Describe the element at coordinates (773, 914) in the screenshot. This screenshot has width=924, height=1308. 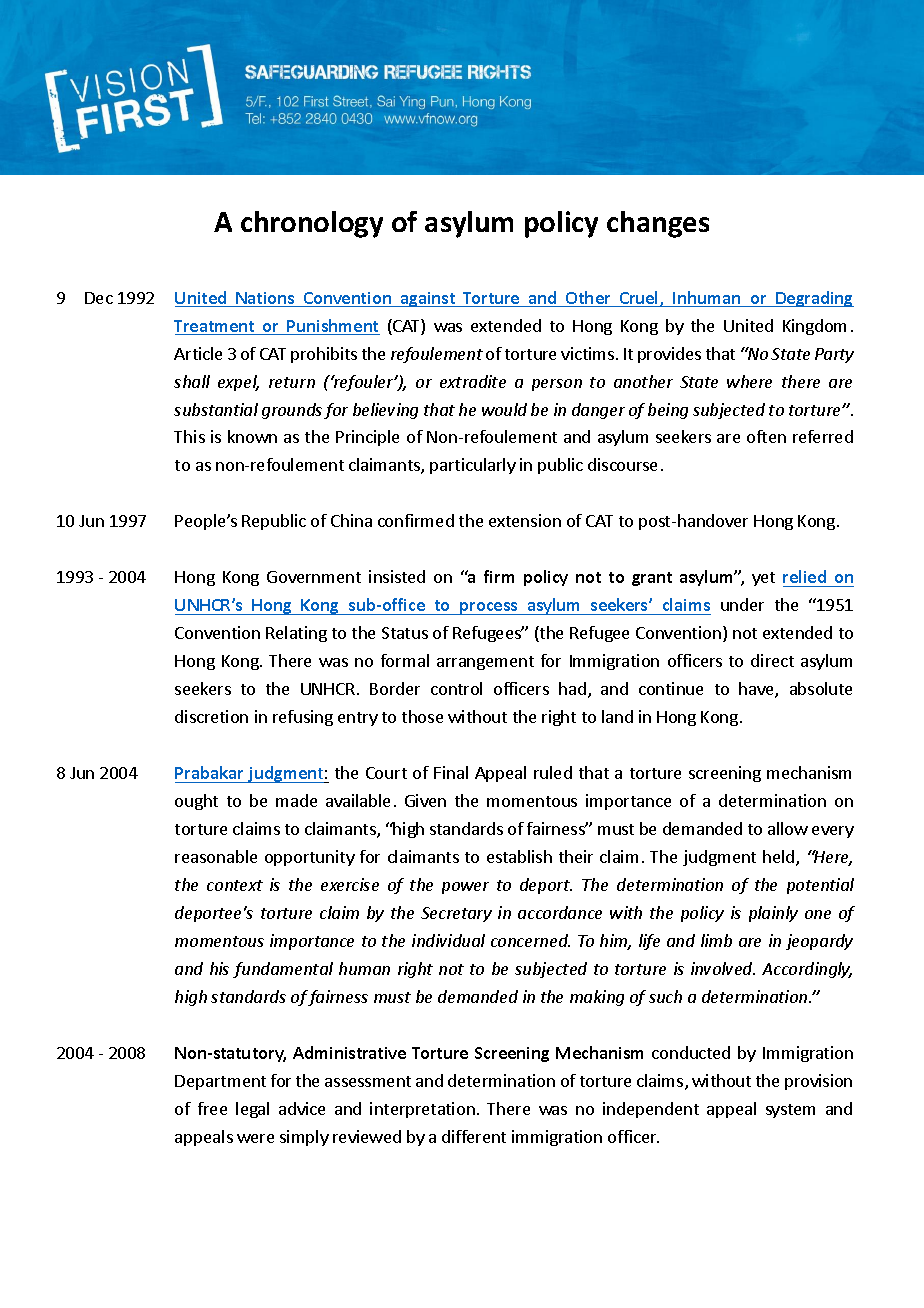
I see `plainly` at that location.
